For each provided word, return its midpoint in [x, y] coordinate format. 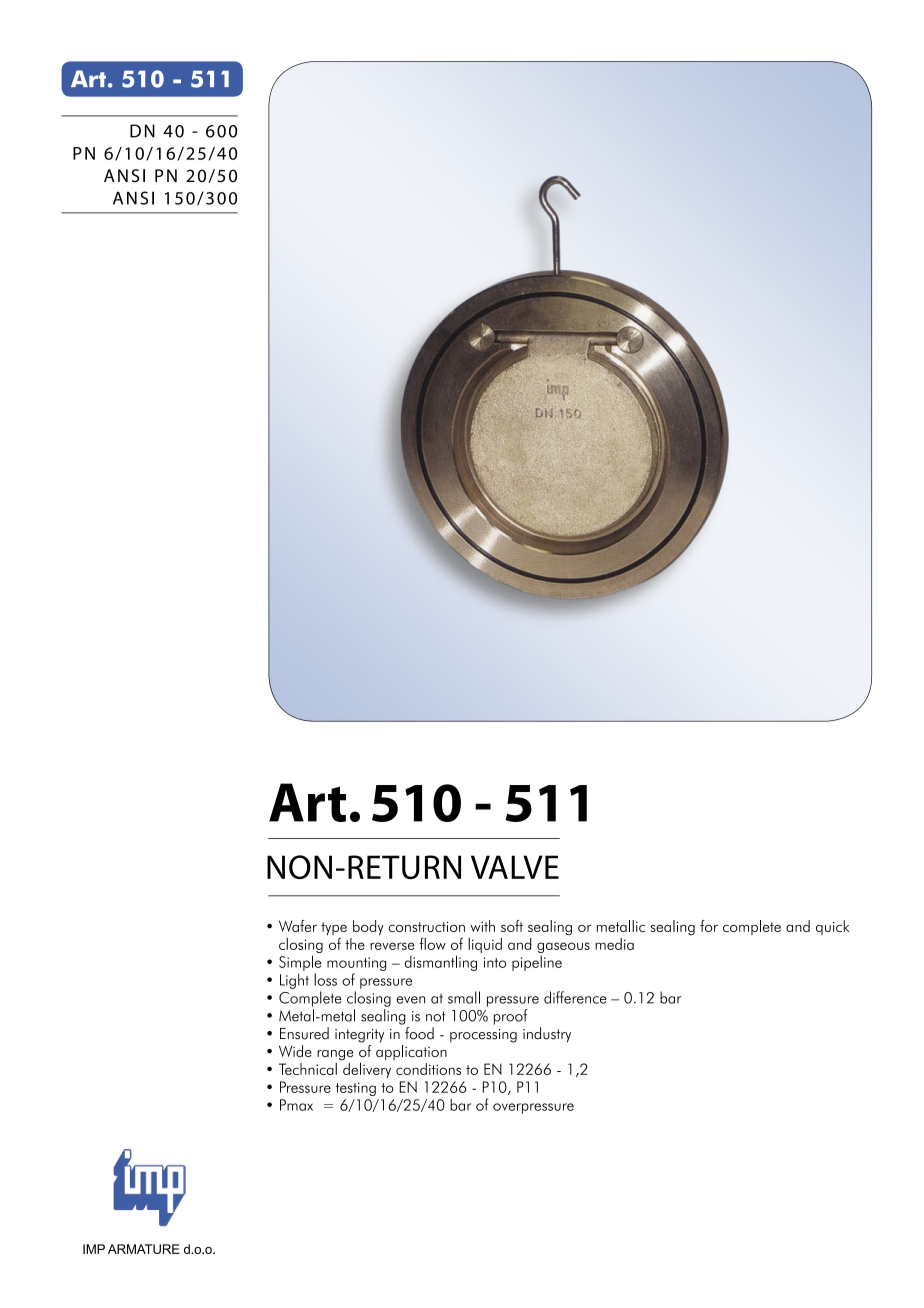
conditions [428, 1069]
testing [356, 1089]
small [464, 997]
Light [294, 981]
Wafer [298, 926]
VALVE [515, 867]
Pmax [296, 1105]
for [709, 926]
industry [547, 1035]
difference [575, 997]
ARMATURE [144, 1249]
